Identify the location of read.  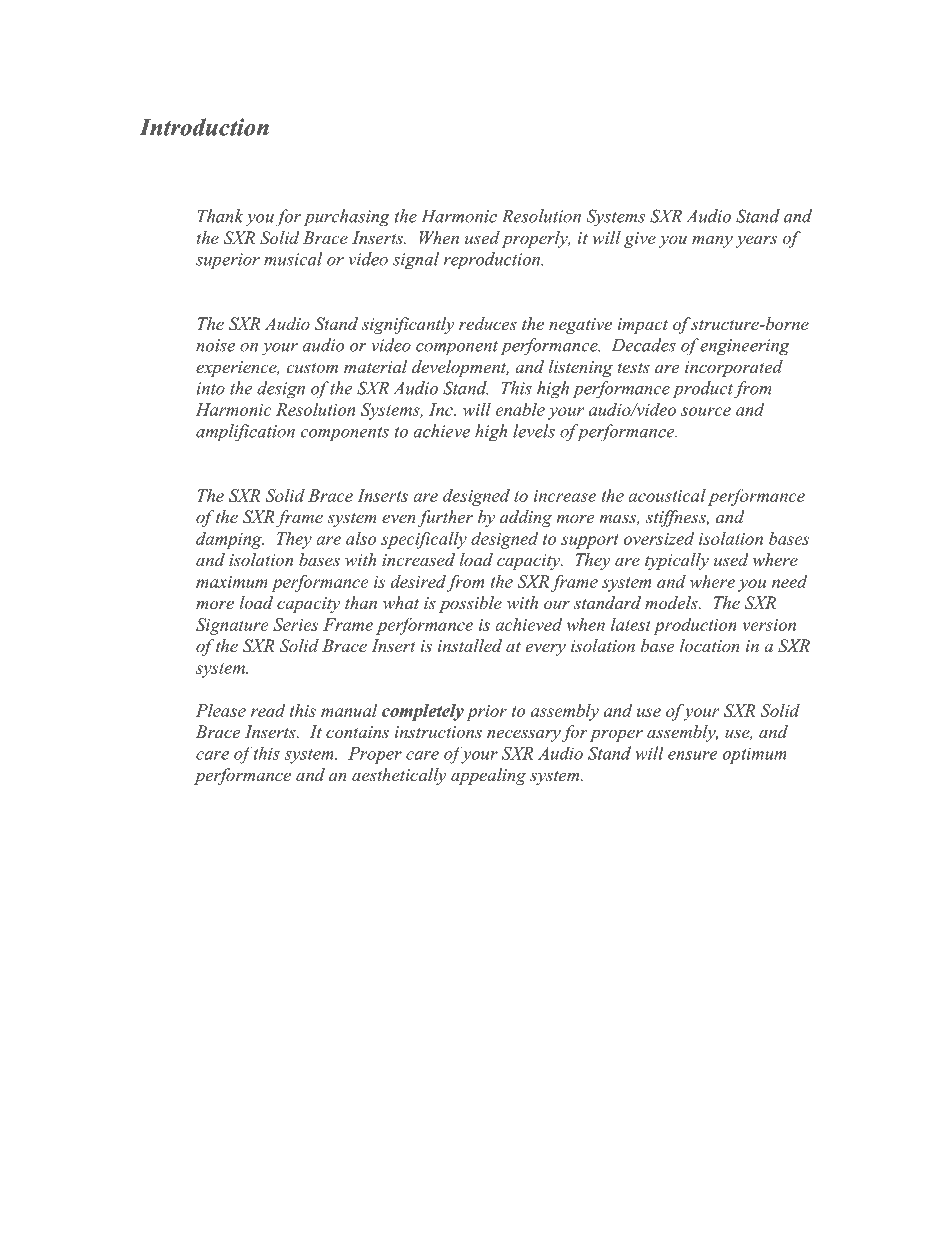
(268, 710).
